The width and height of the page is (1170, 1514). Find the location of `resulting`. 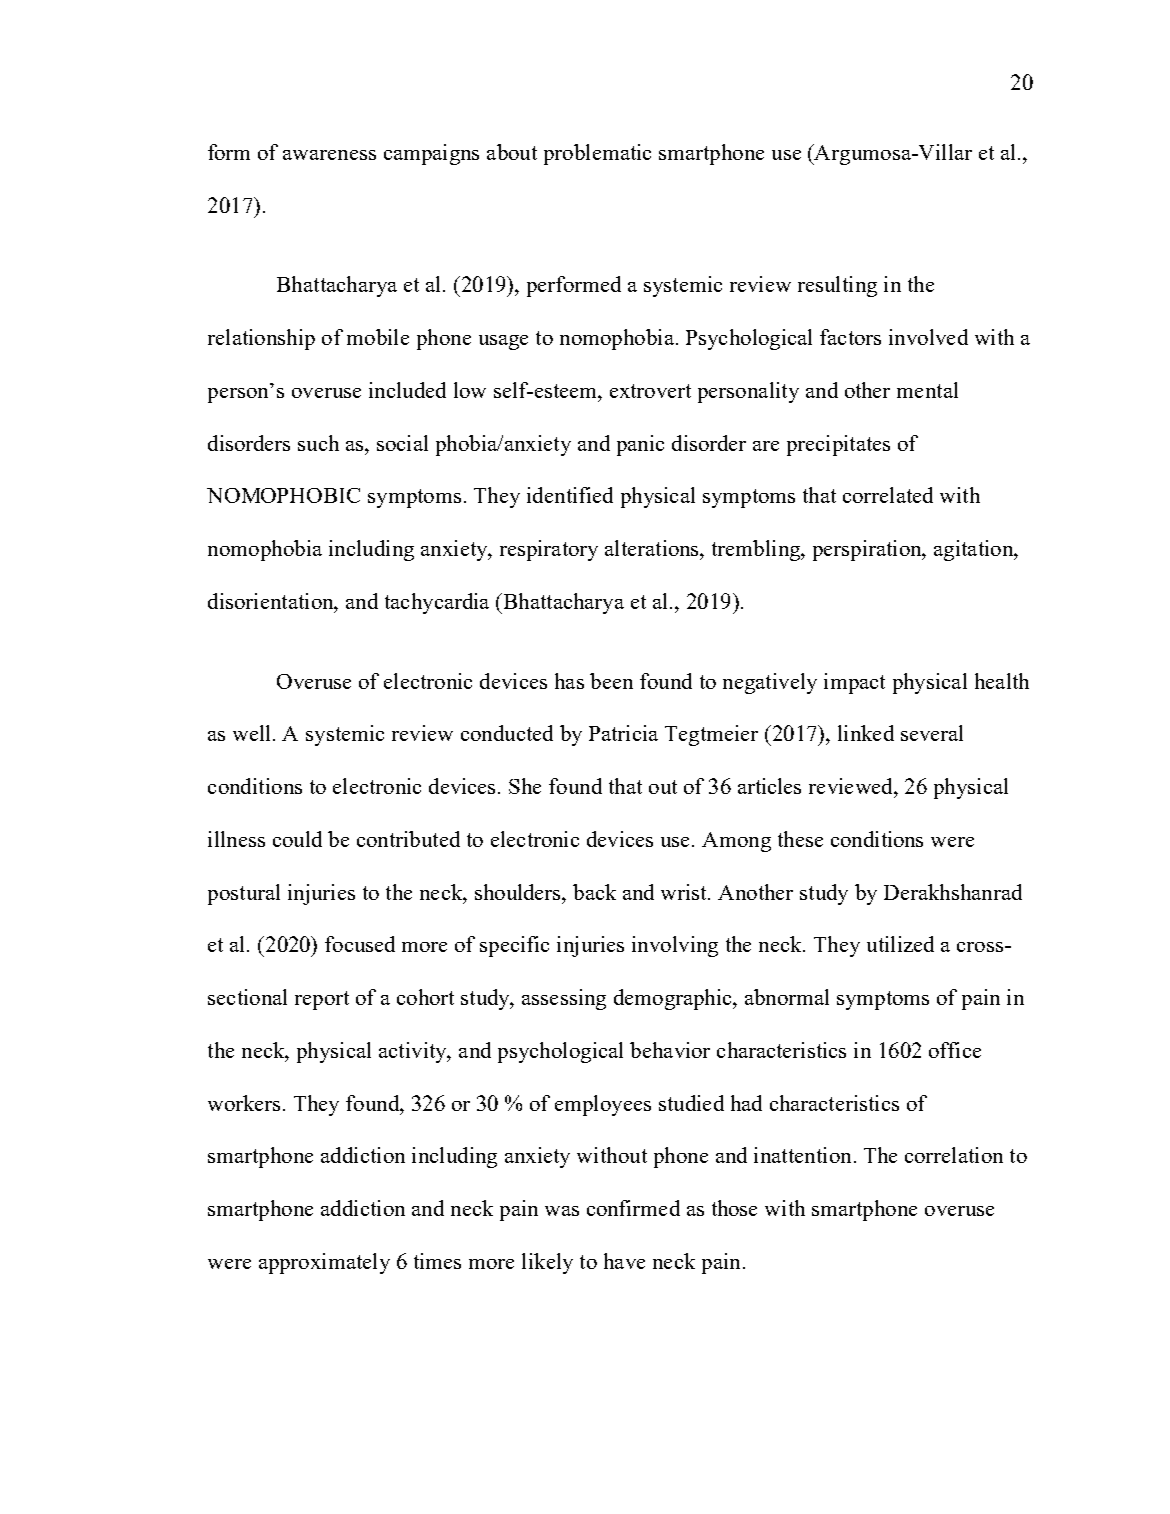

resulting is located at coordinates (837, 286).
